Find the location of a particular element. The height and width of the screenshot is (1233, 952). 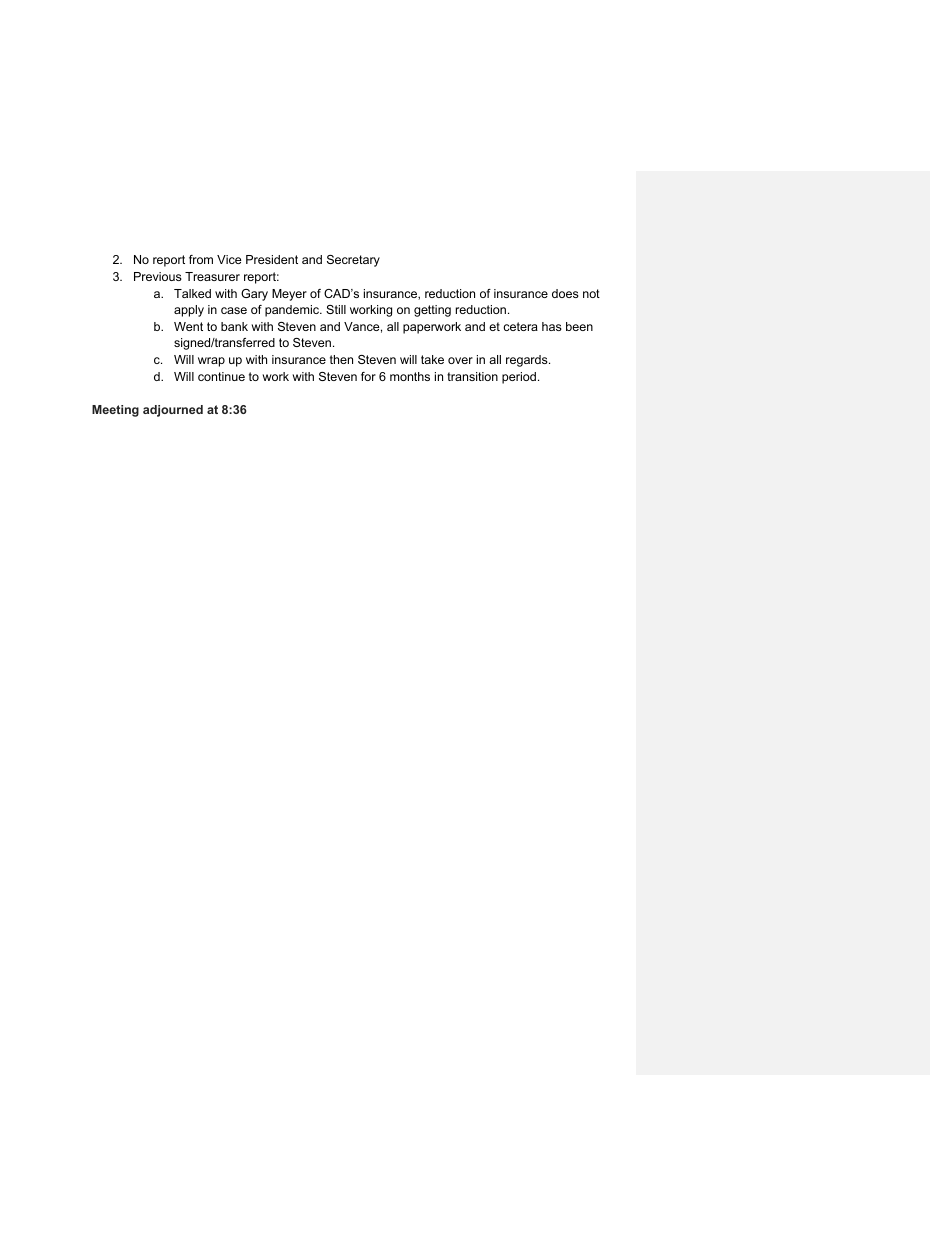

Meyer is located at coordinates (289, 295).
